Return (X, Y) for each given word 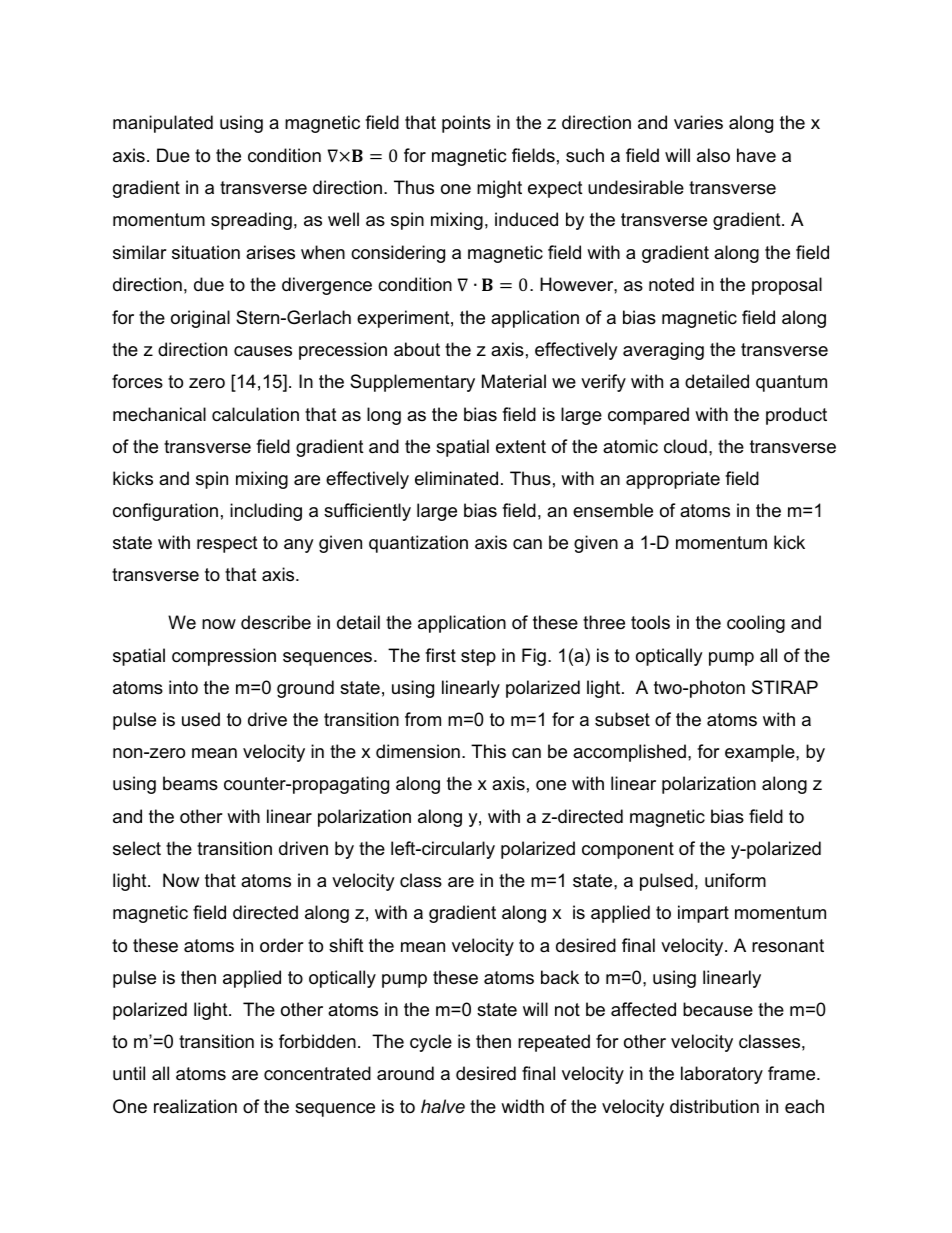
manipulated (163, 124)
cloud (685, 446)
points (466, 124)
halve (443, 1106)
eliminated (456, 478)
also (713, 155)
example (761, 753)
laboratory (722, 1075)
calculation (255, 414)
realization (195, 1106)
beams (190, 783)
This (488, 751)
